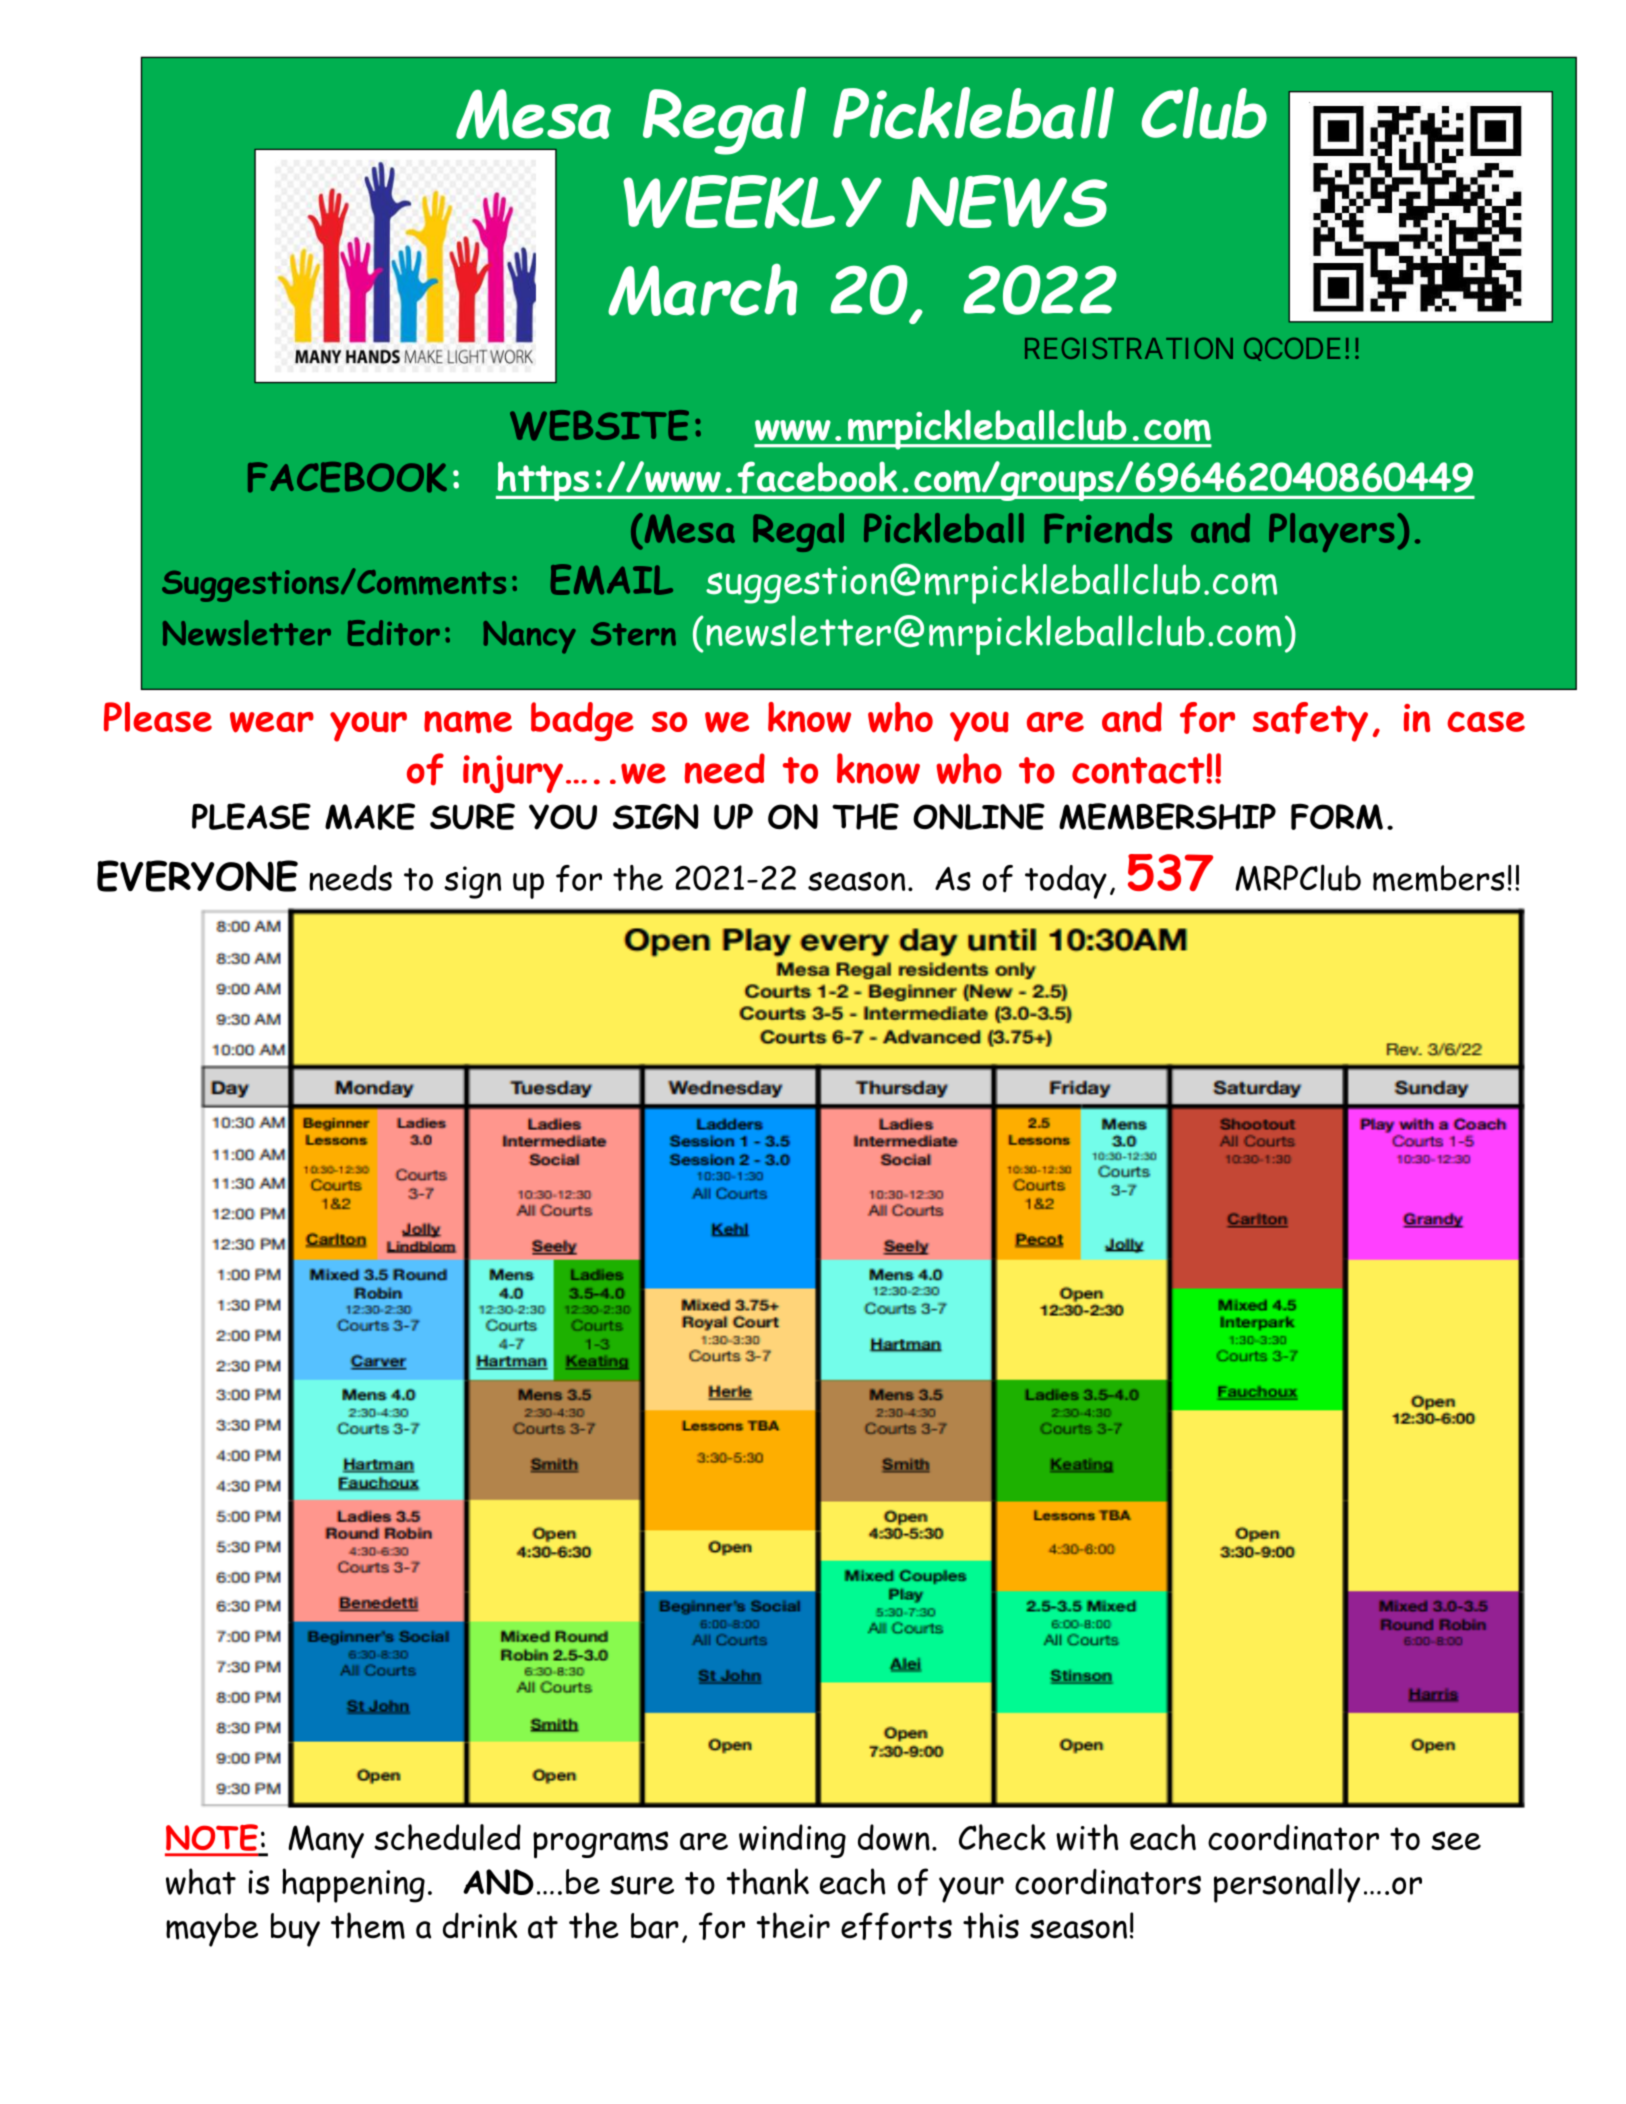 The image size is (1626, 2104). I want to click on see, so click(1456, 1840).
